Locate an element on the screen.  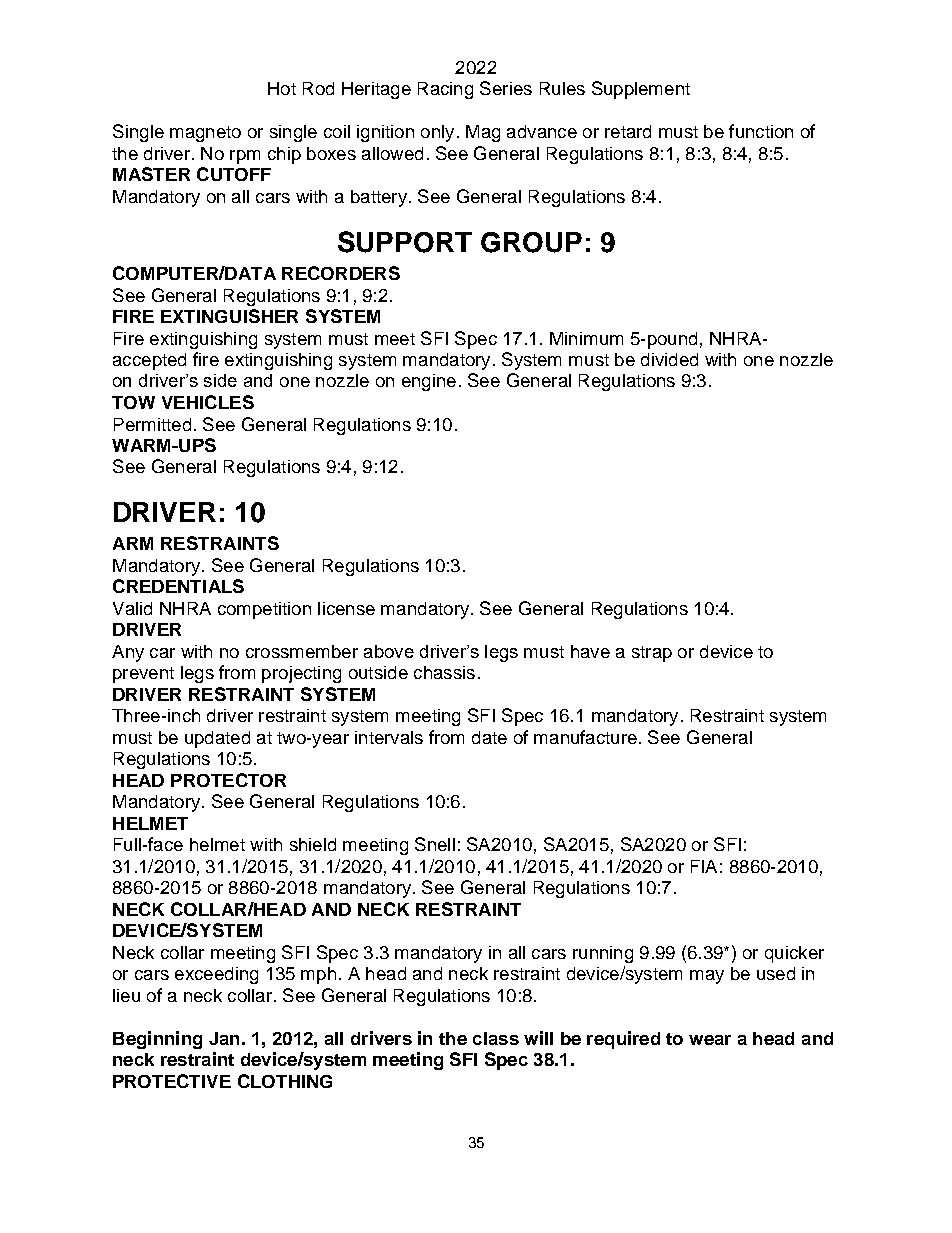
class is located at coordinates (496, 1038).
